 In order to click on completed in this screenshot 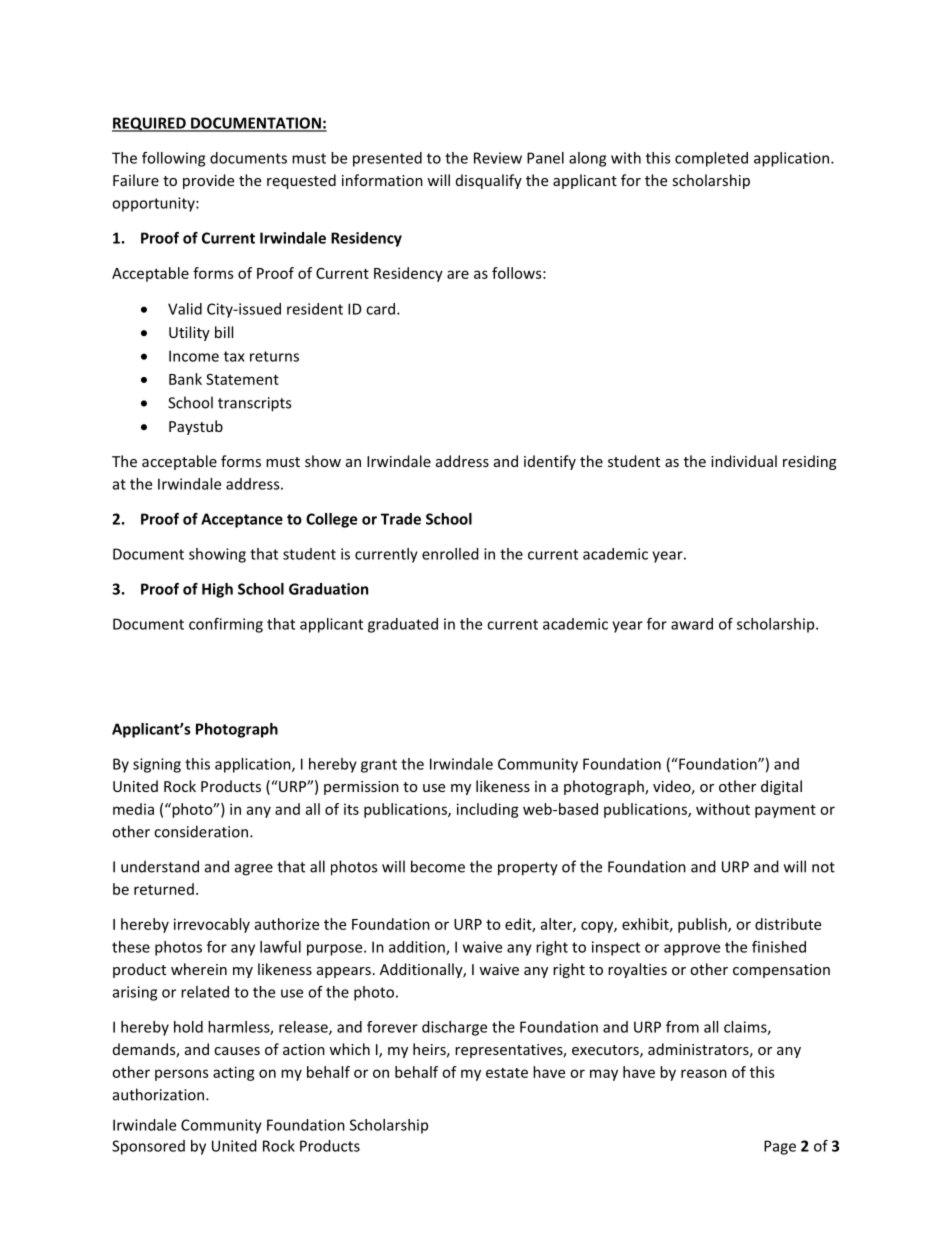, I will do `click(711, 159)`.
